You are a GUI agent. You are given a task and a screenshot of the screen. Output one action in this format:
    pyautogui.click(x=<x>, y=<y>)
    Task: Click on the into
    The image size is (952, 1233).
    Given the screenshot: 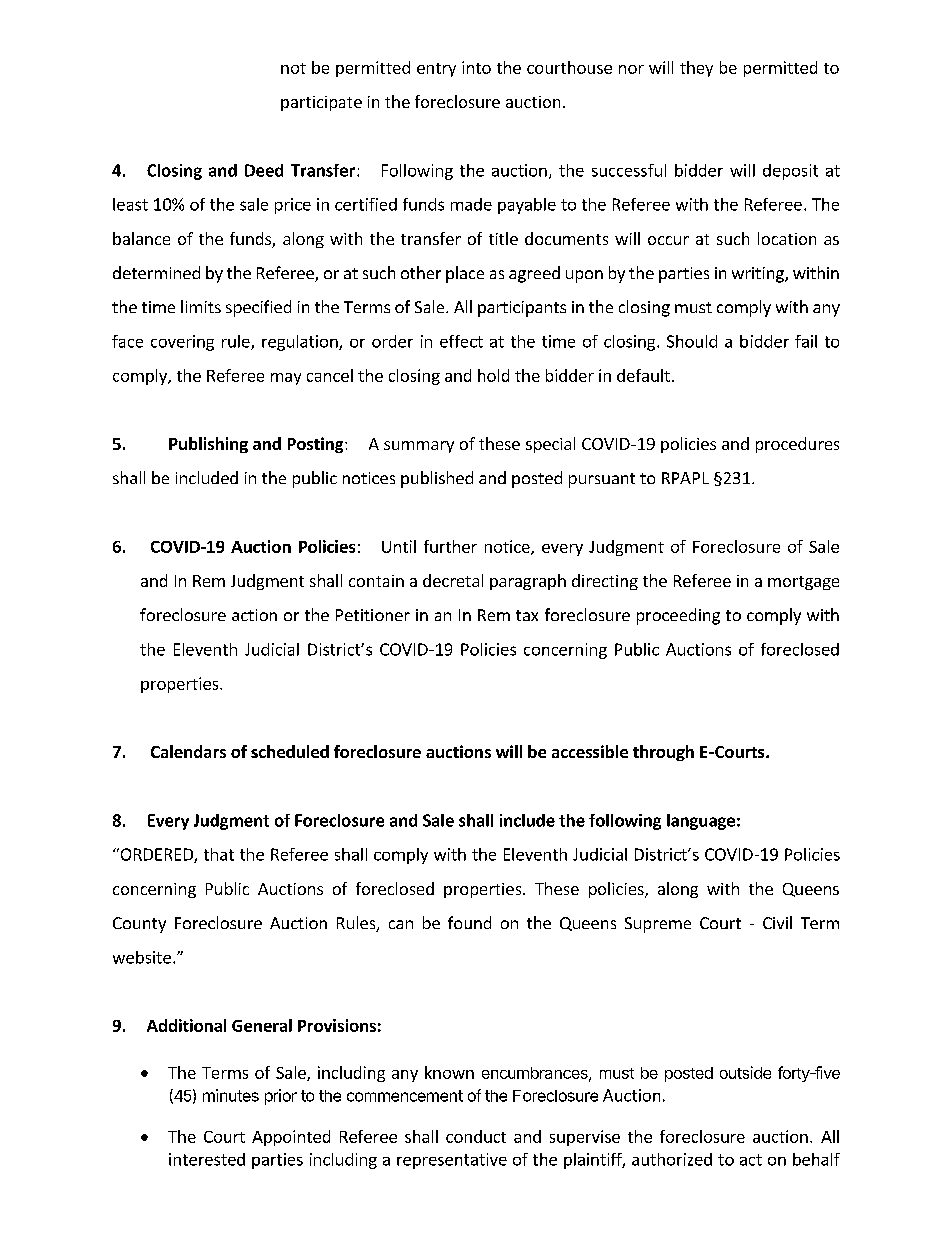 What is the action you would take?
    pyautogui.click(x=476, y=67)
